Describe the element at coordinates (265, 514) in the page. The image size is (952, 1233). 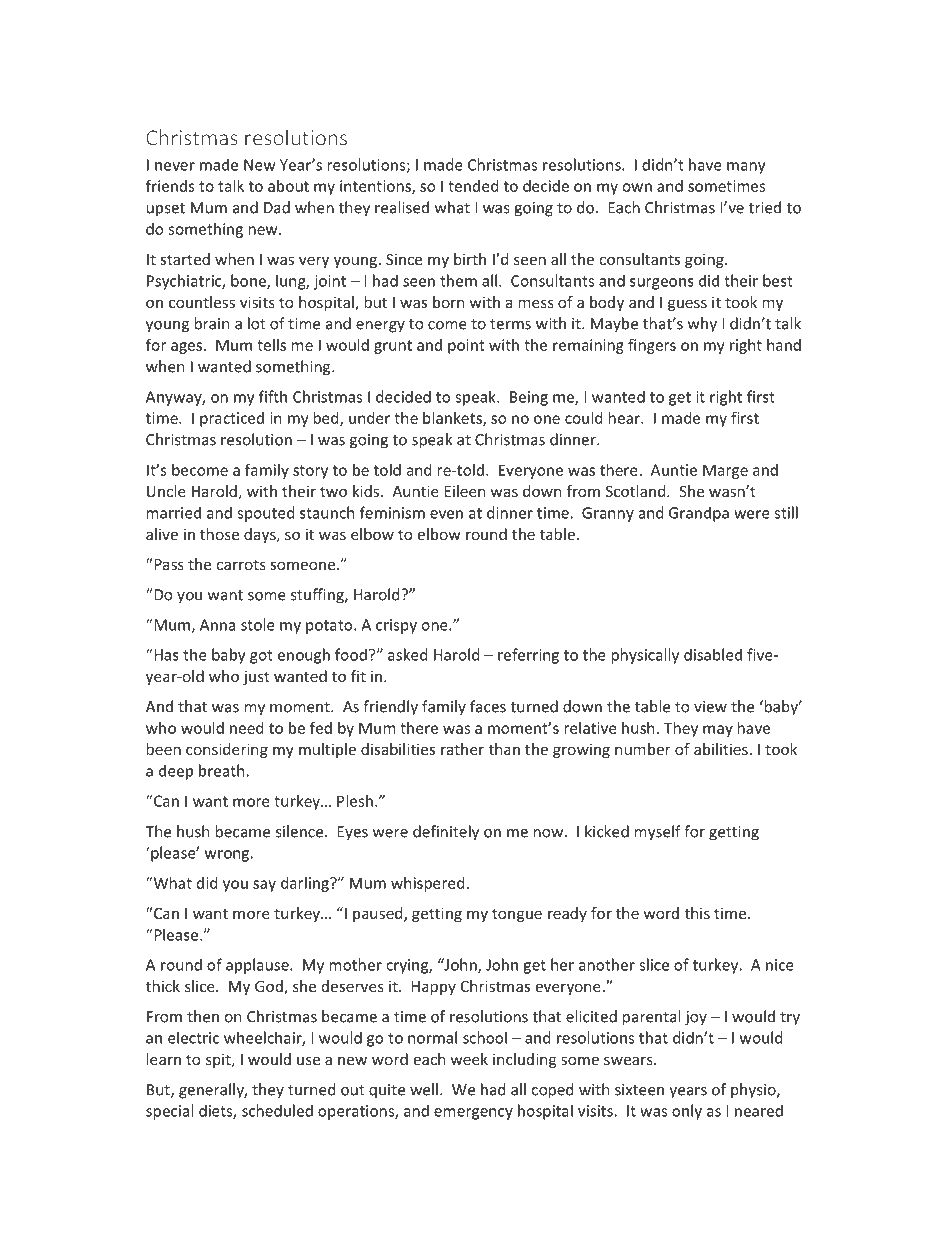
I see `spouted` at that location.
